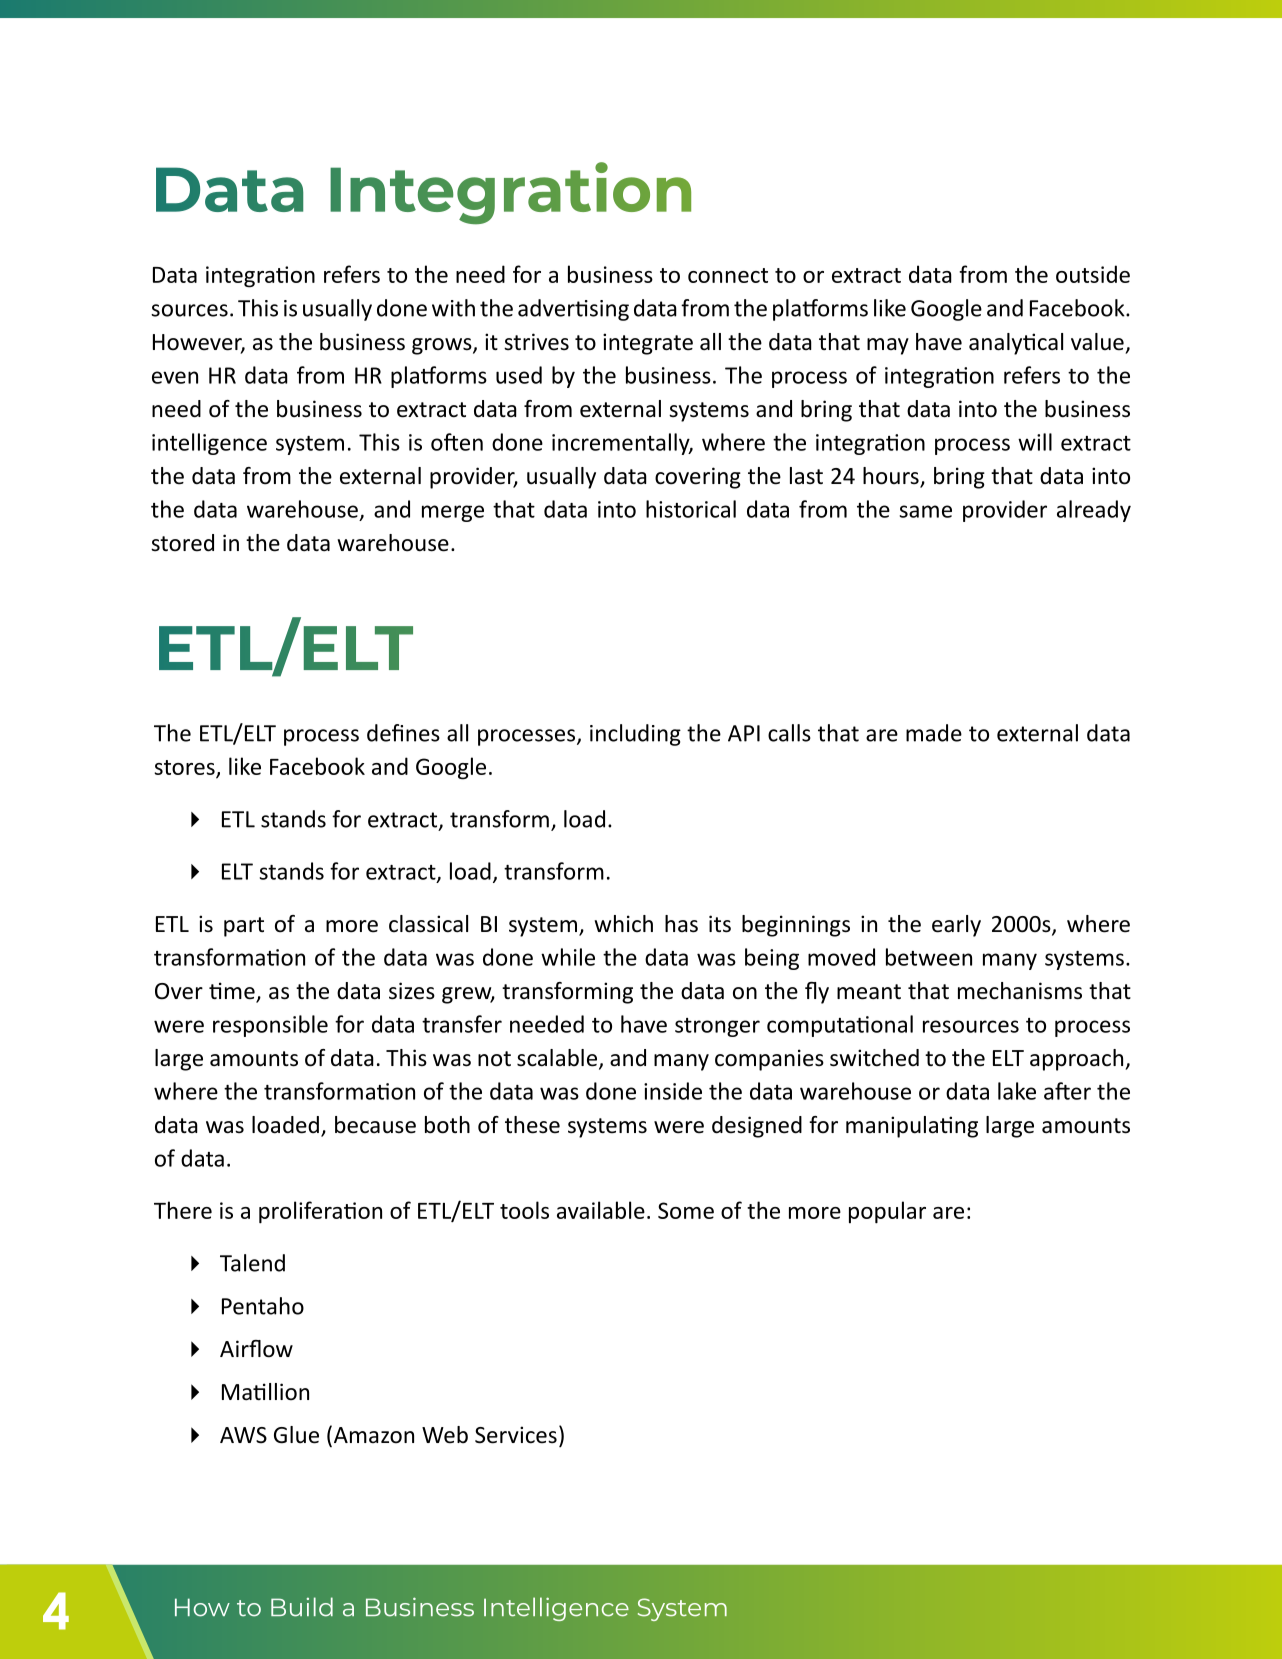 Image resolution: width=1282 pixels, height=1659 pixels. Describe the element at coordinates (302, 1607) in the page. I see `Build` at that location.
